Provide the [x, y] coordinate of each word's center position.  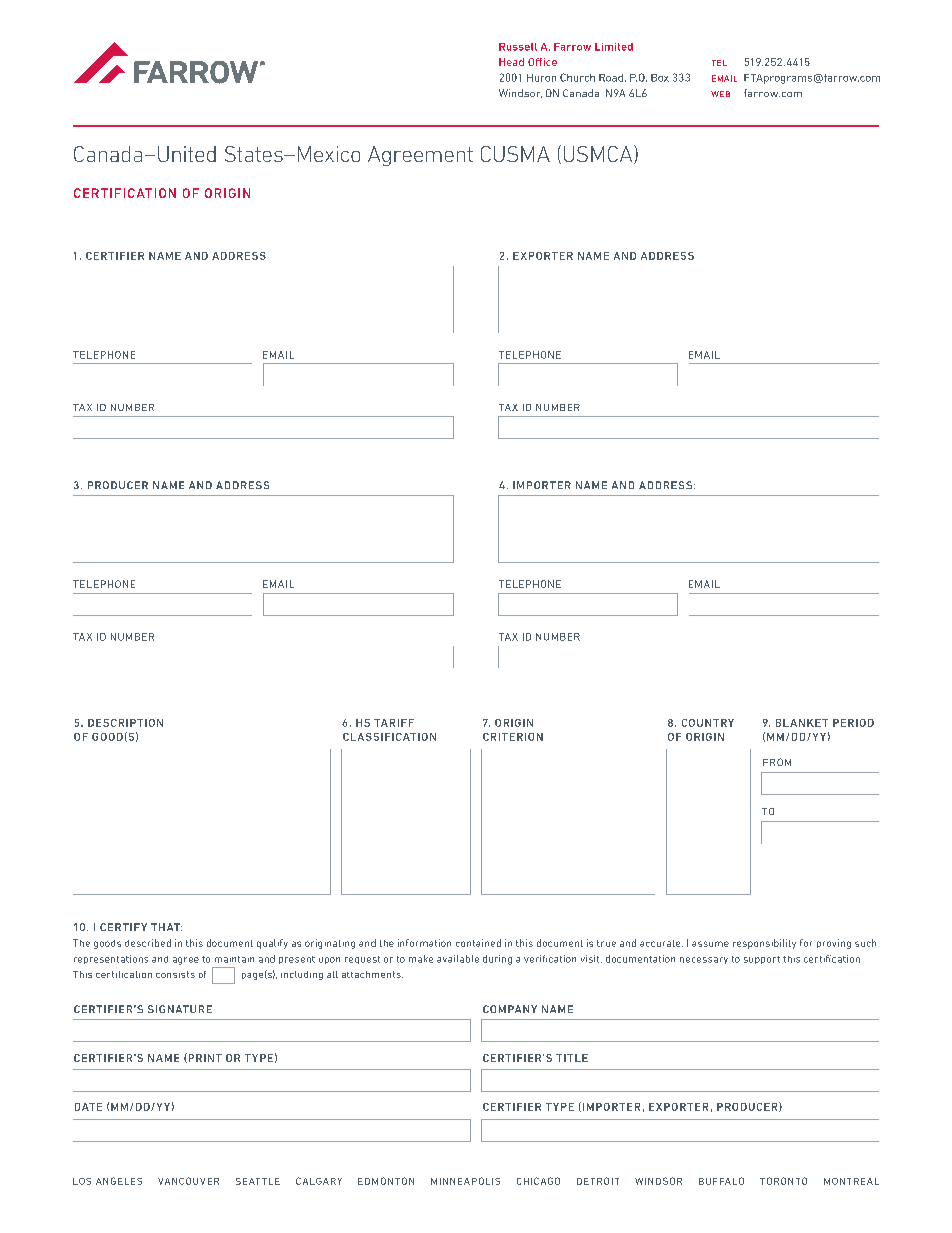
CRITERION [513, 737]
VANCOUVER [188, 1181]
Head [511, 62]
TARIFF [394, 723]
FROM [777, 762]
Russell [518, 47]
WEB [720, 94]
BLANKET [802, 723]
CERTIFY [123, 927]
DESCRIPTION [125, 723]
